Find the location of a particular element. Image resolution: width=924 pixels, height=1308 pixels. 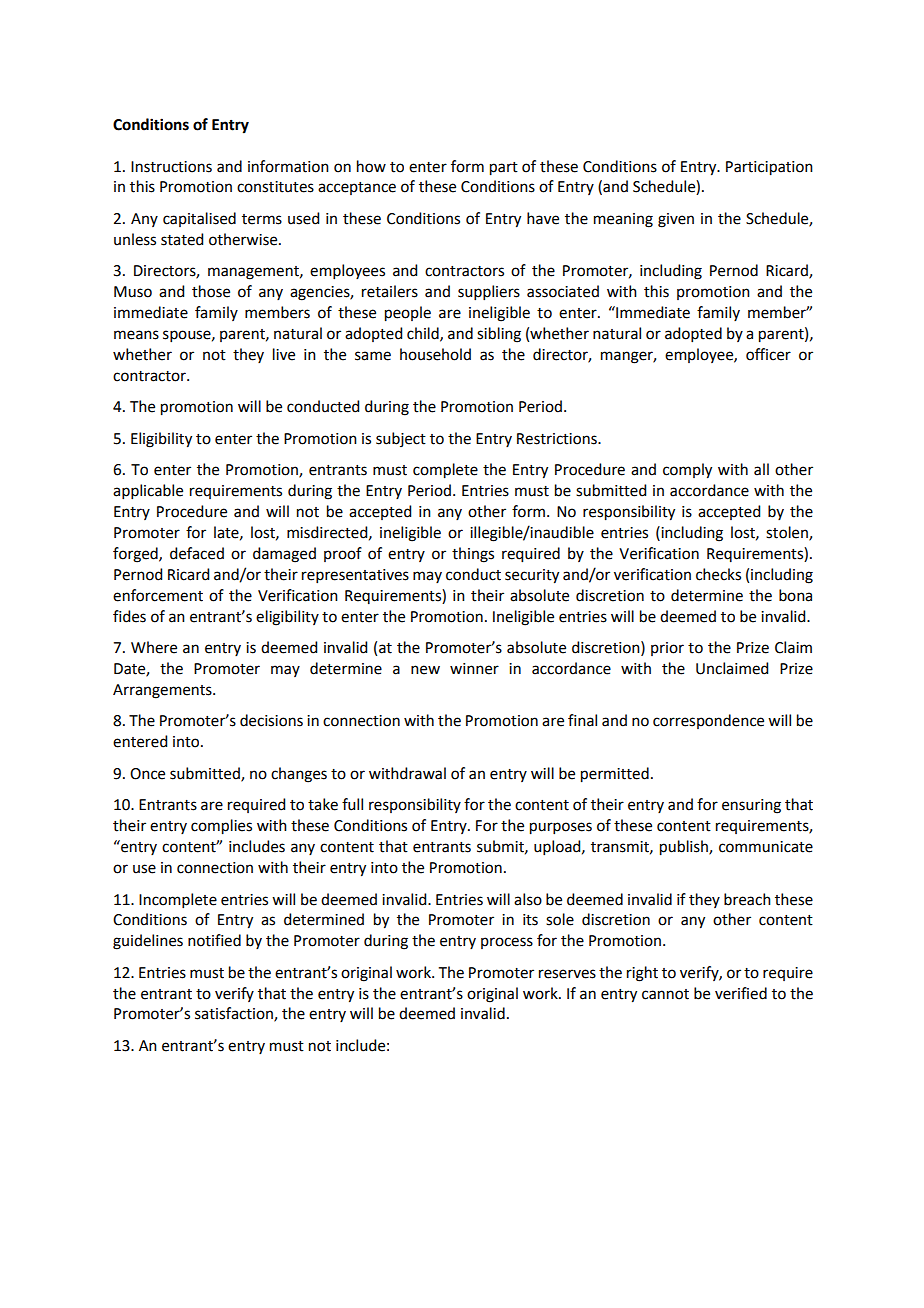

winner is located at coordinates (474, 669).
